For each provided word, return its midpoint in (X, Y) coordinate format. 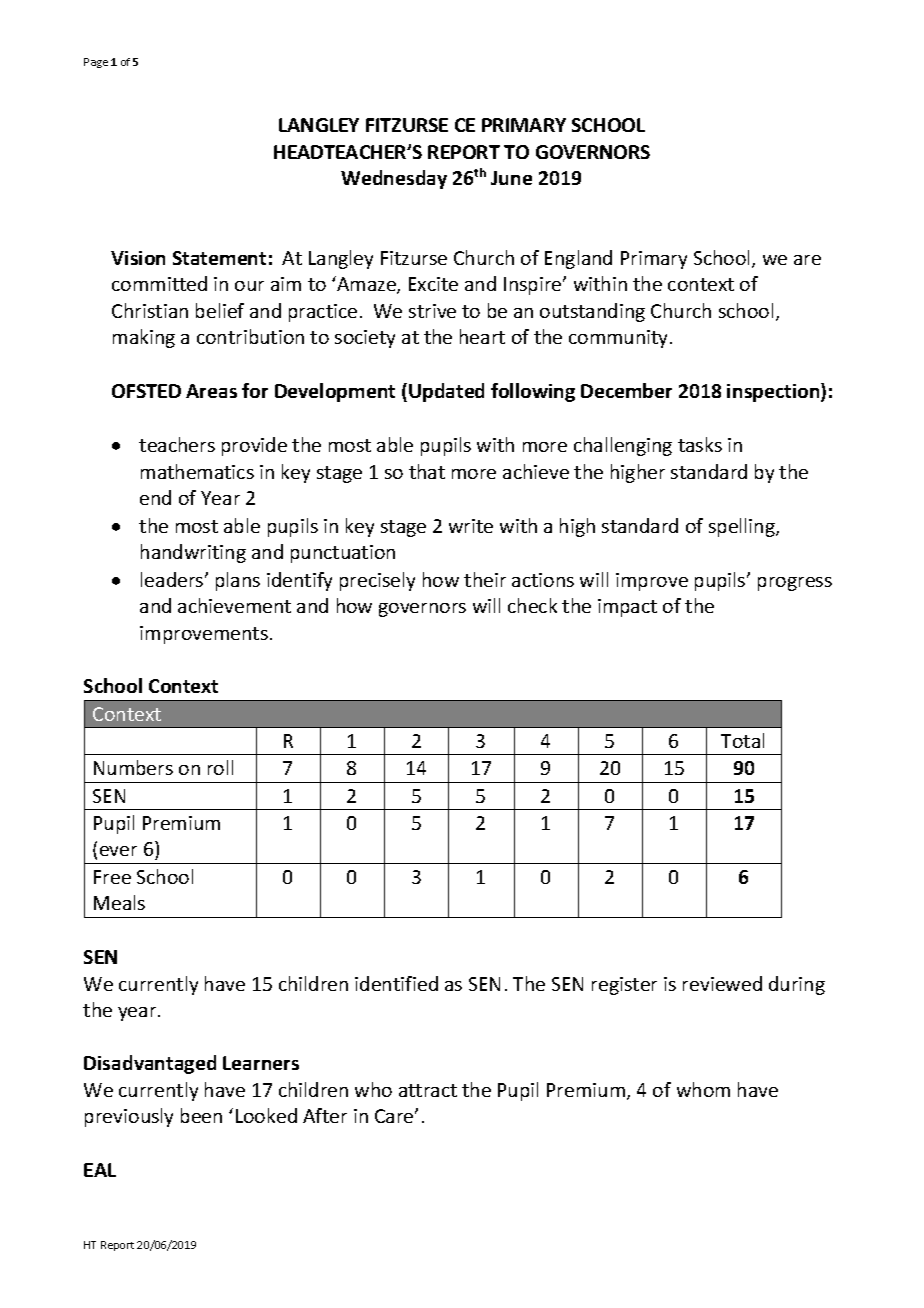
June (511, 178)
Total (742, 740)
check (532, 605)
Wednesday (394, 179)
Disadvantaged (150, 1064)
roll (220, 767)
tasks (700, 444)
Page (96, 63)
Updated (446, 392)
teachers (177, 444)
